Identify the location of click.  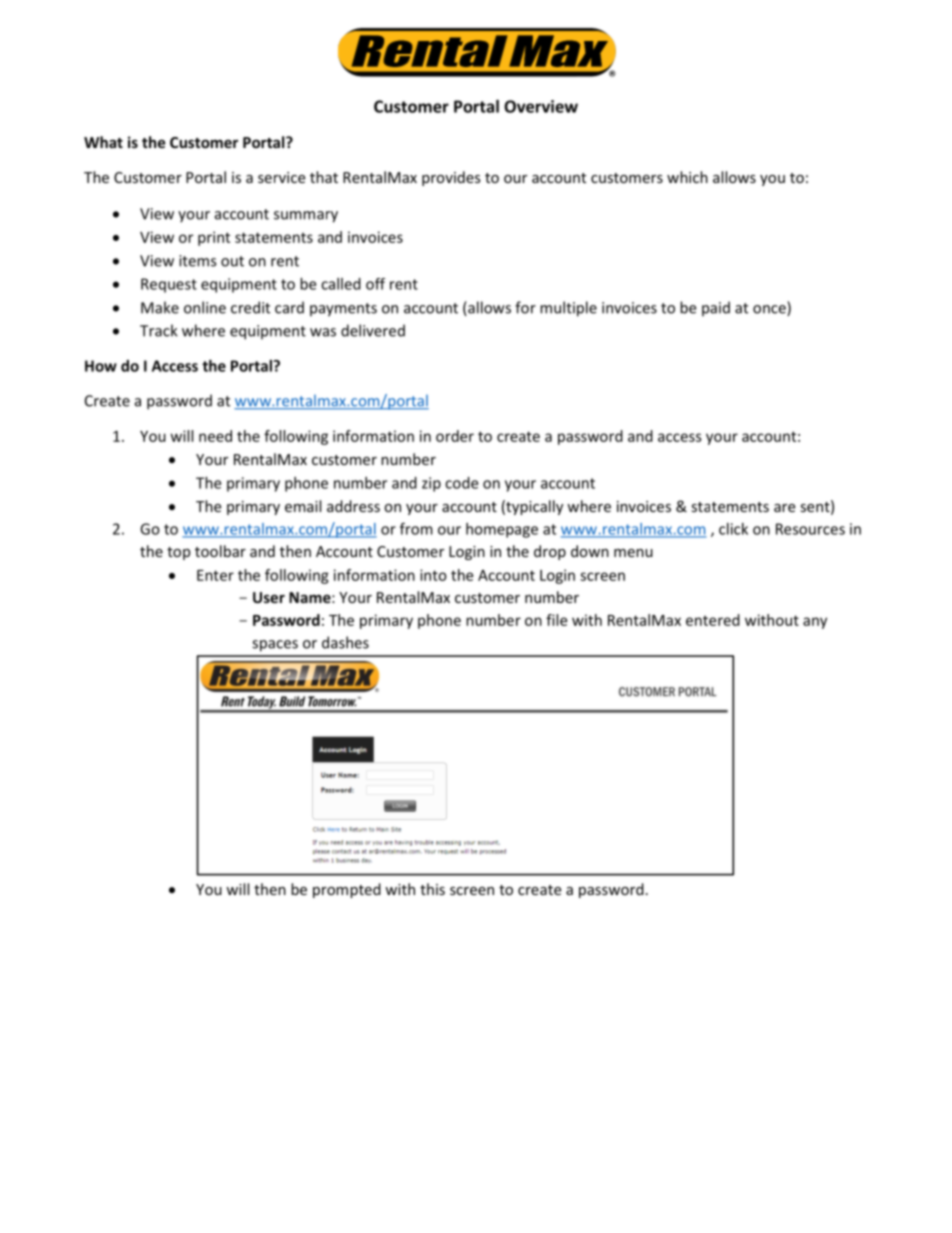
(733, 529).
